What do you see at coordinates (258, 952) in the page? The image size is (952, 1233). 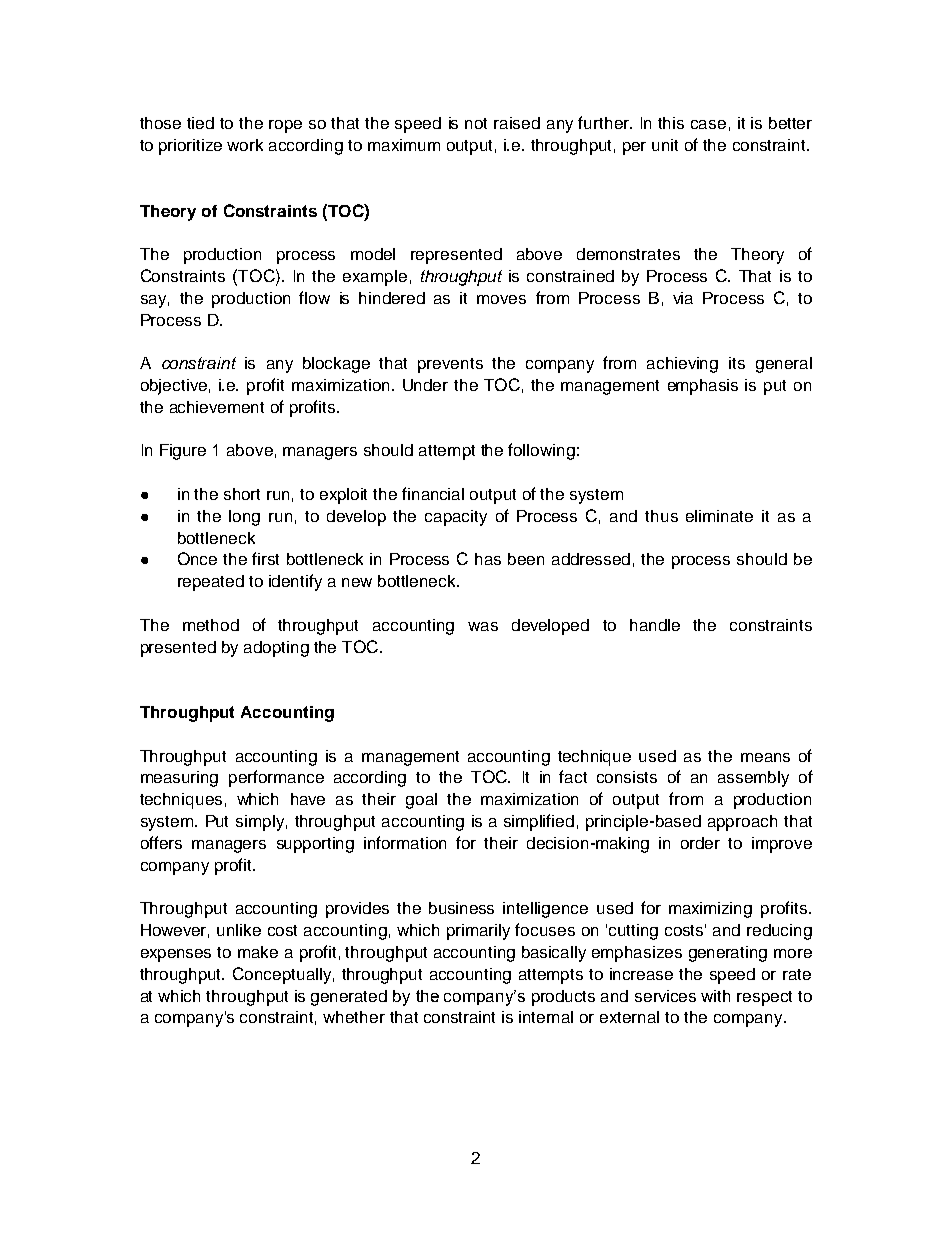 I see `make` at bounding box center [258, 952].
